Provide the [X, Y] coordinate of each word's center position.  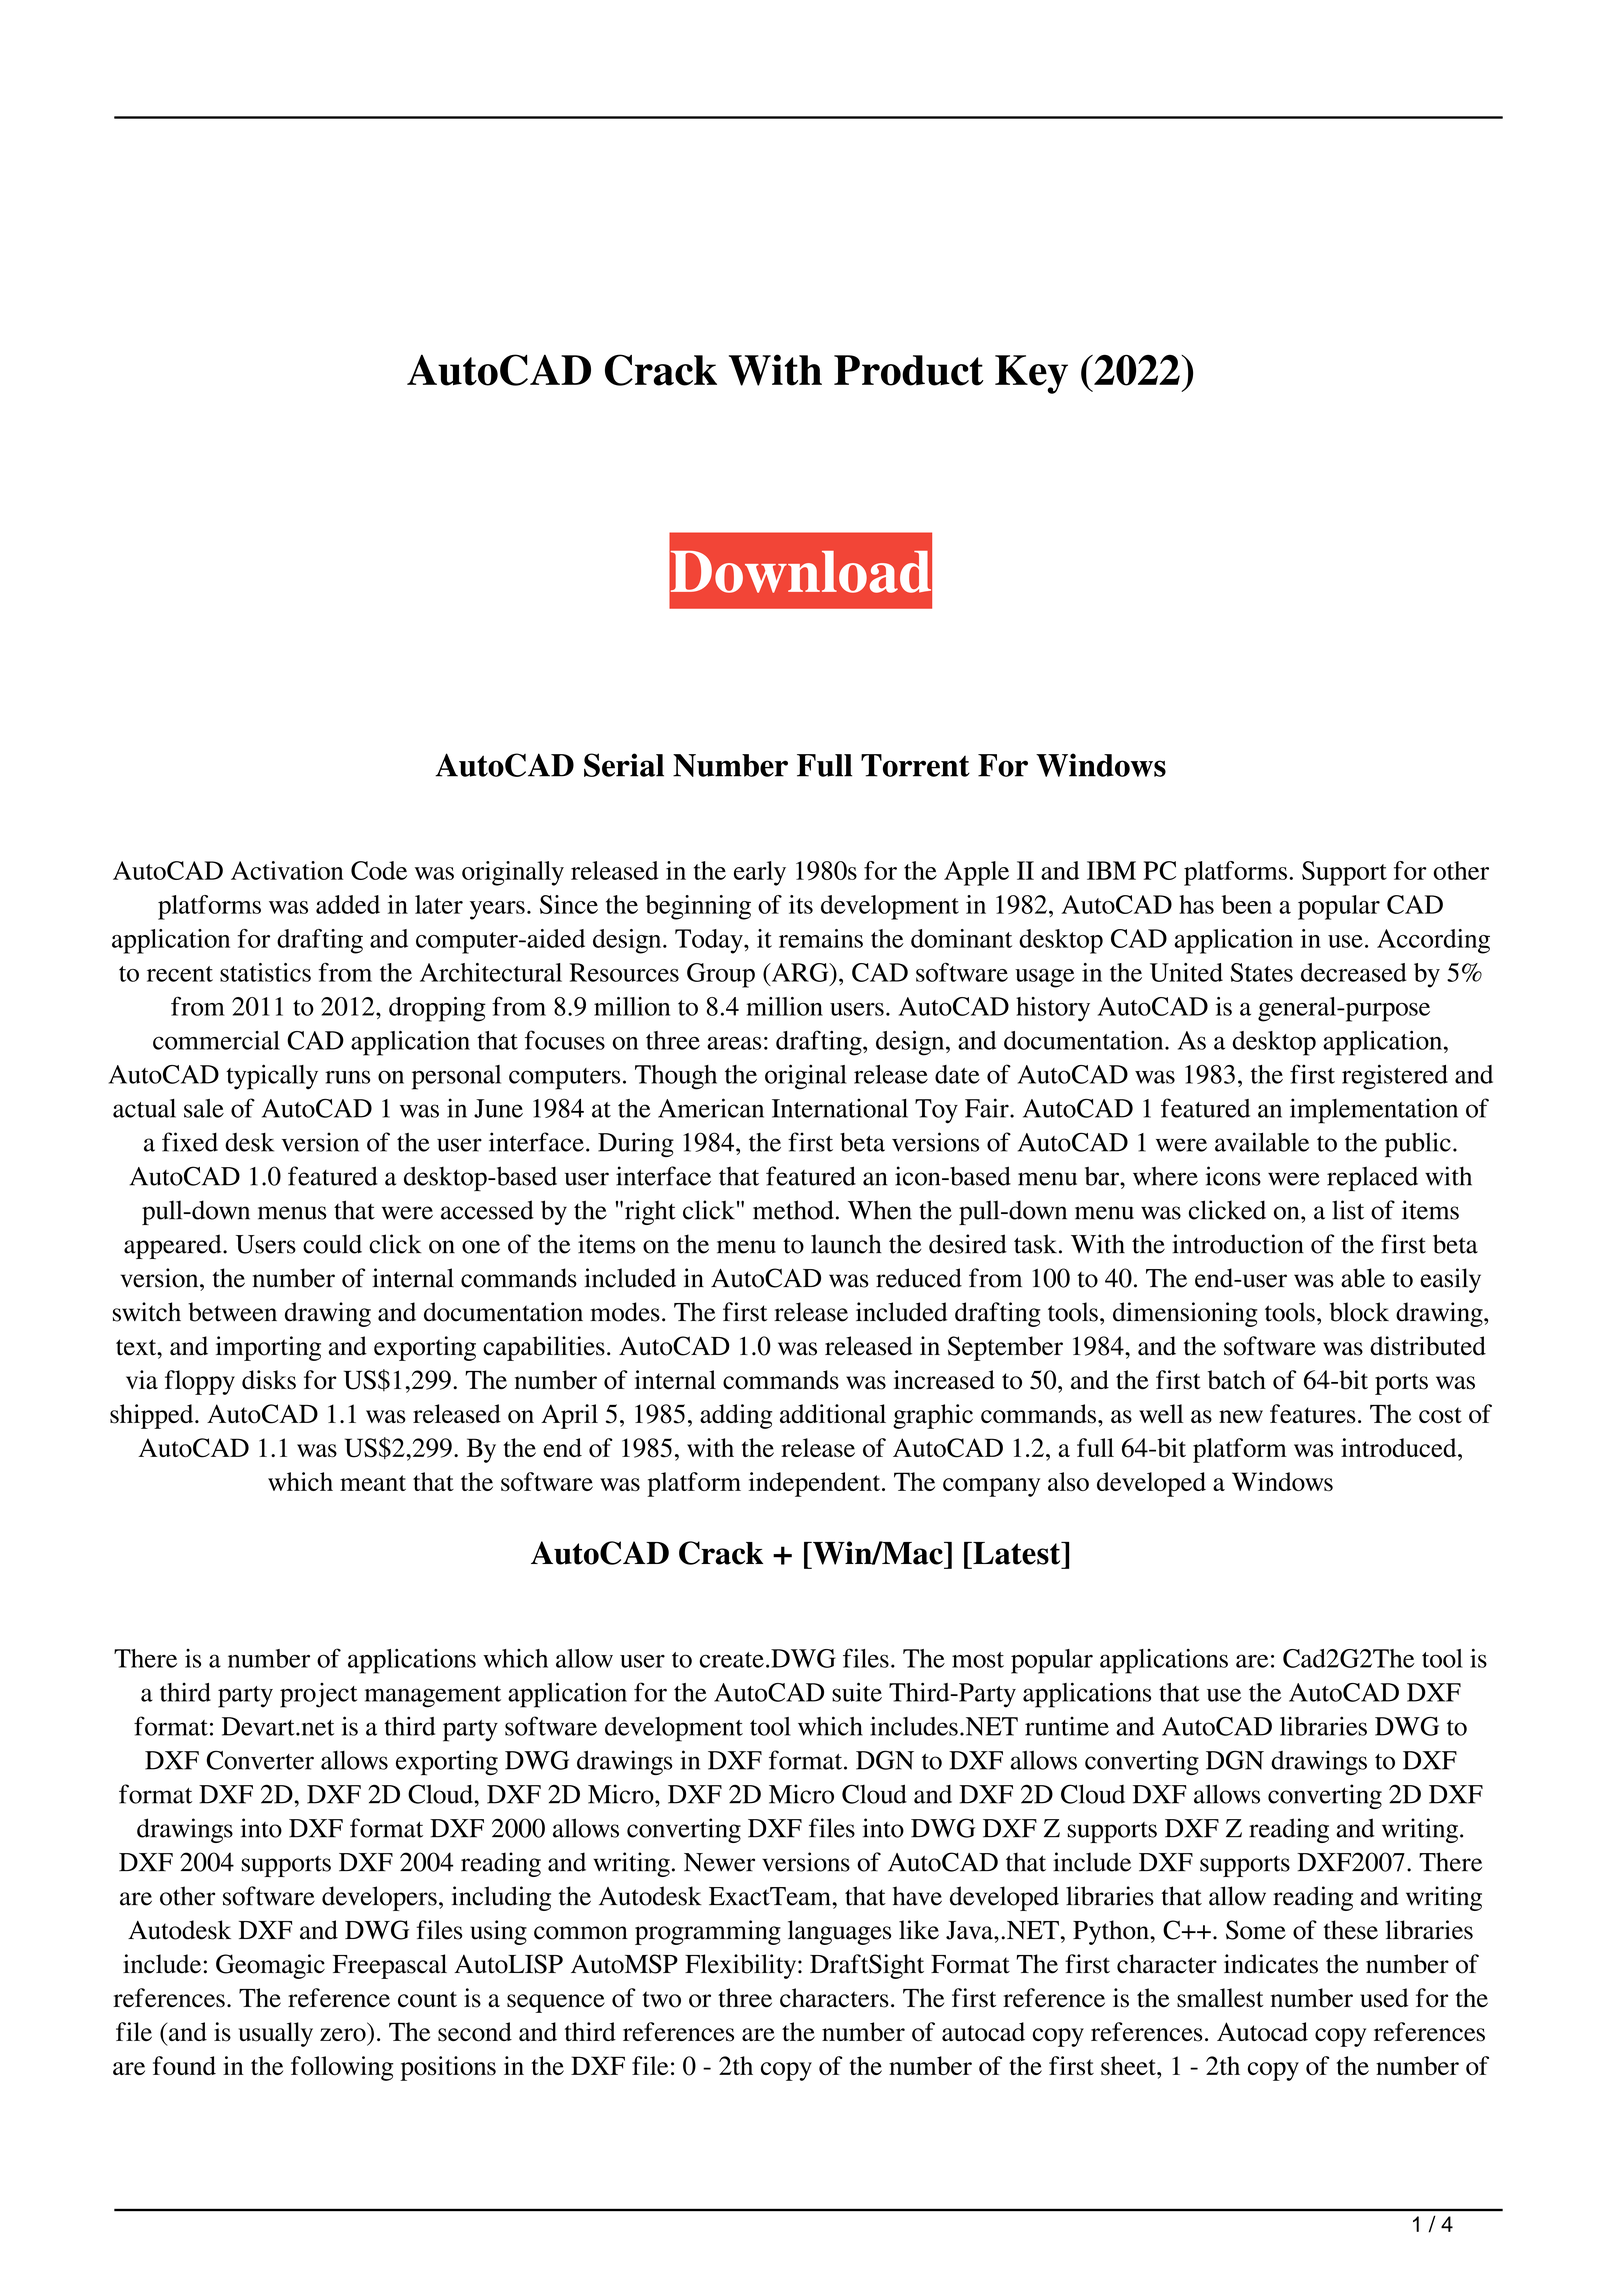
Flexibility [742, 1966]
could [332, 1244]
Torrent [915, 765]
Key [1031, 374]
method [793, 1210]
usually [275, 2034]
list [1348, 1210]
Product [909, 370]
